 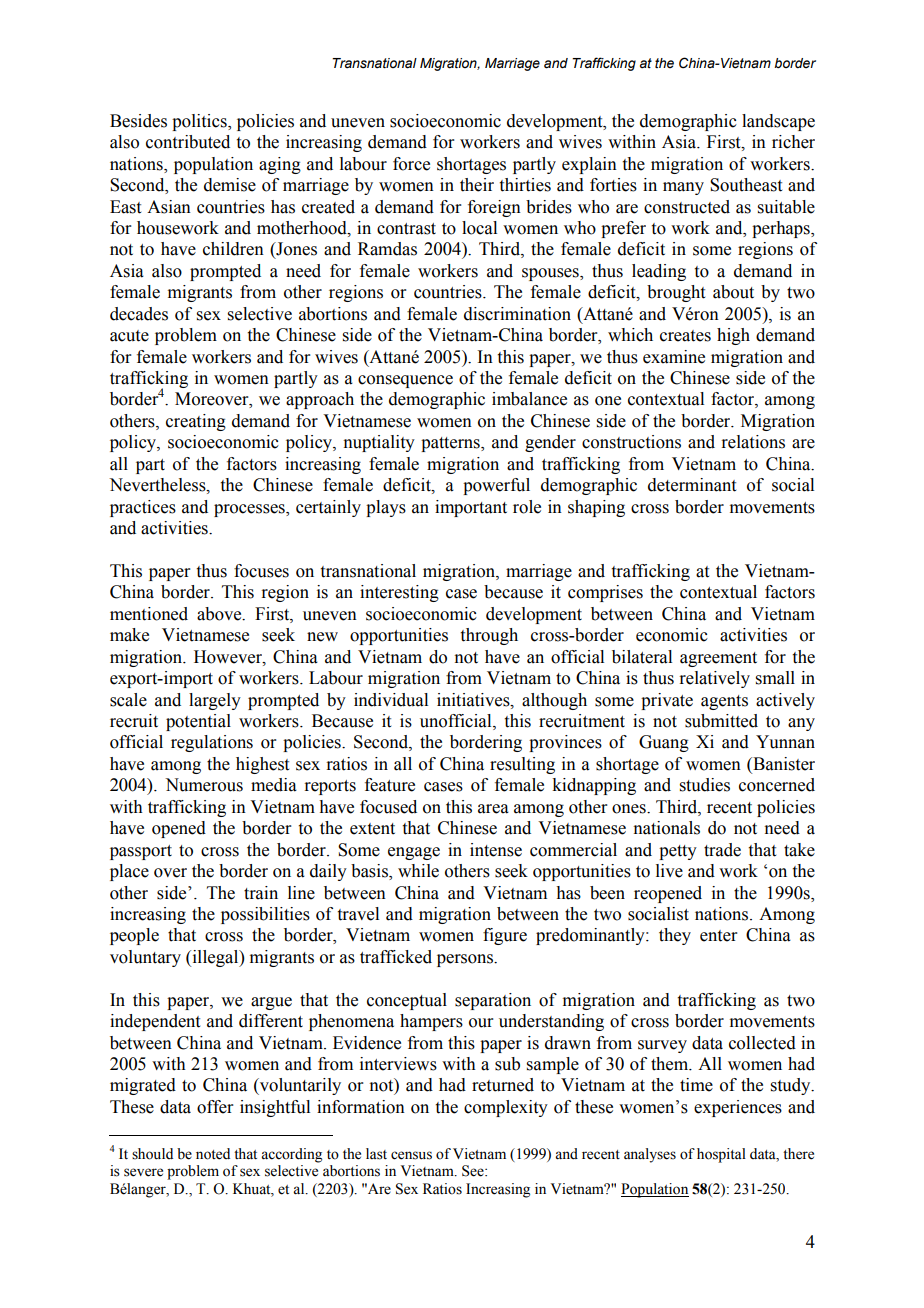 What do you see at coordinates (188, 142) in the image?
I see `contributed` at bounding box center [188, 142].
